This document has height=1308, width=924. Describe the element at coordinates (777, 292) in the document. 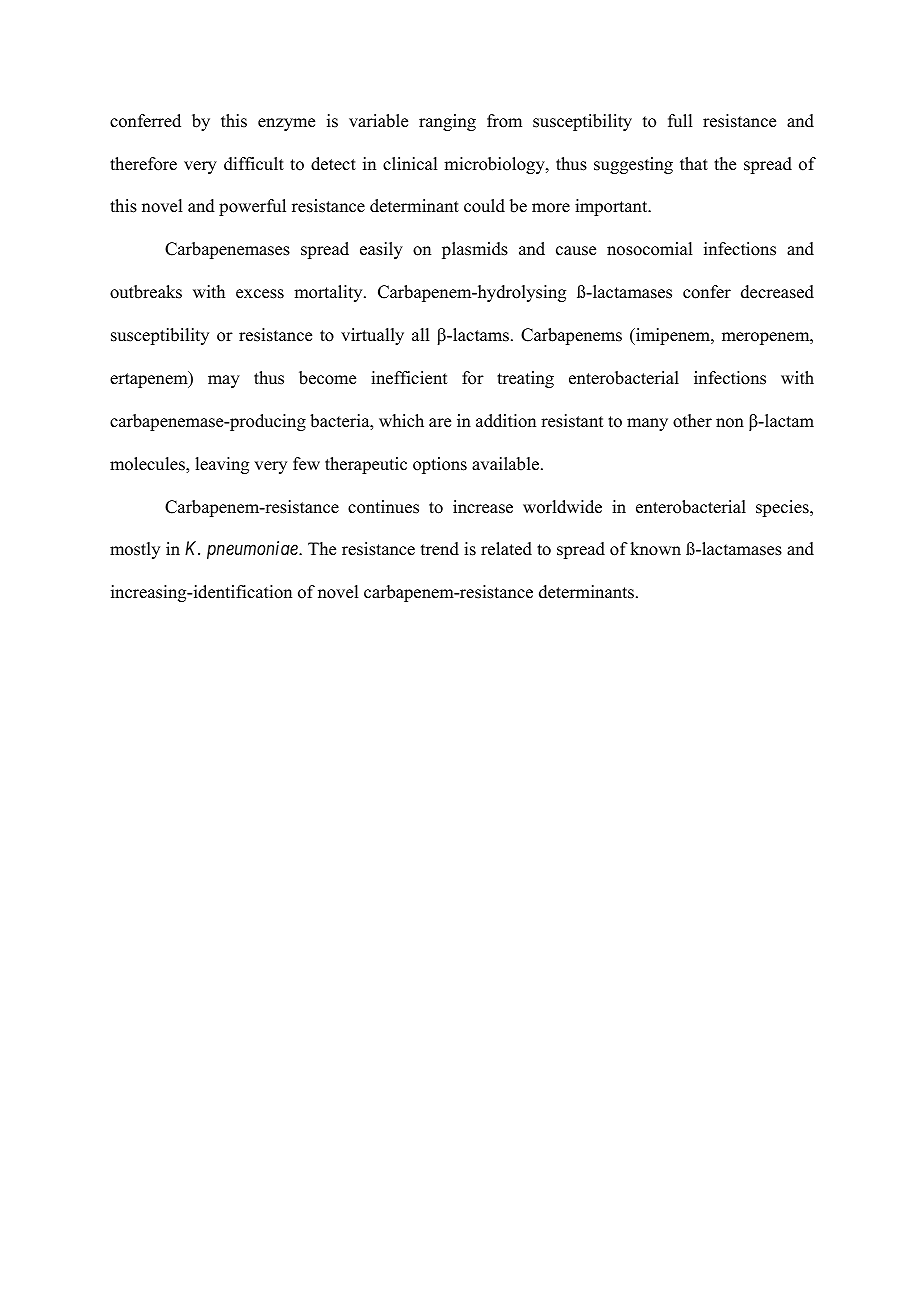

I see `decreased` at that location.
